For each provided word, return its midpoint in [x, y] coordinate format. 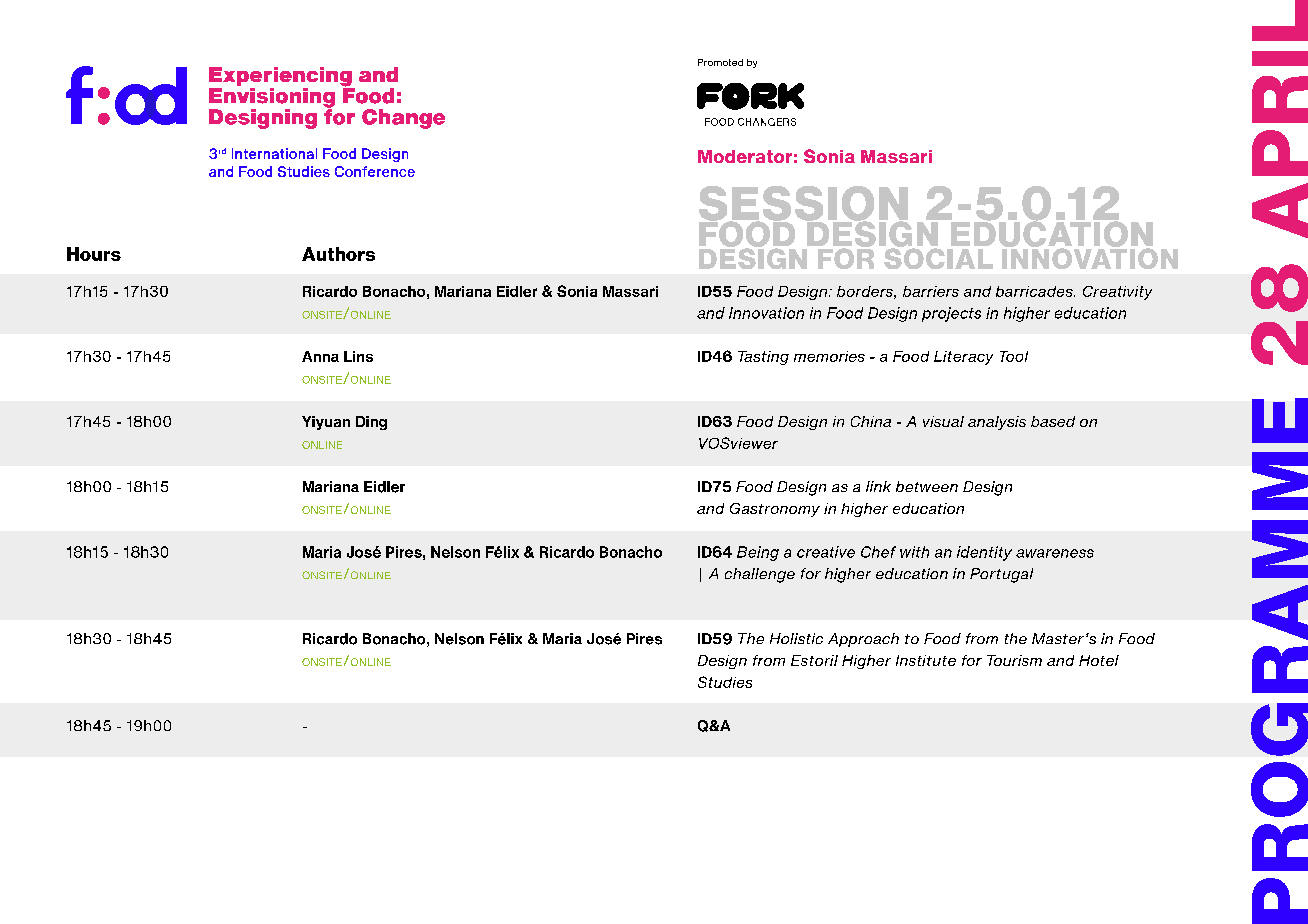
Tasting [763, 358]
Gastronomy [775, 510]
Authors [338, 254]
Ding [371, 423]
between [927, 486]
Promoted [720, 62]
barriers [931, 291]
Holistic [796, 638]
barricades [1035, 291]
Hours [94, 254]
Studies [725, 682]
